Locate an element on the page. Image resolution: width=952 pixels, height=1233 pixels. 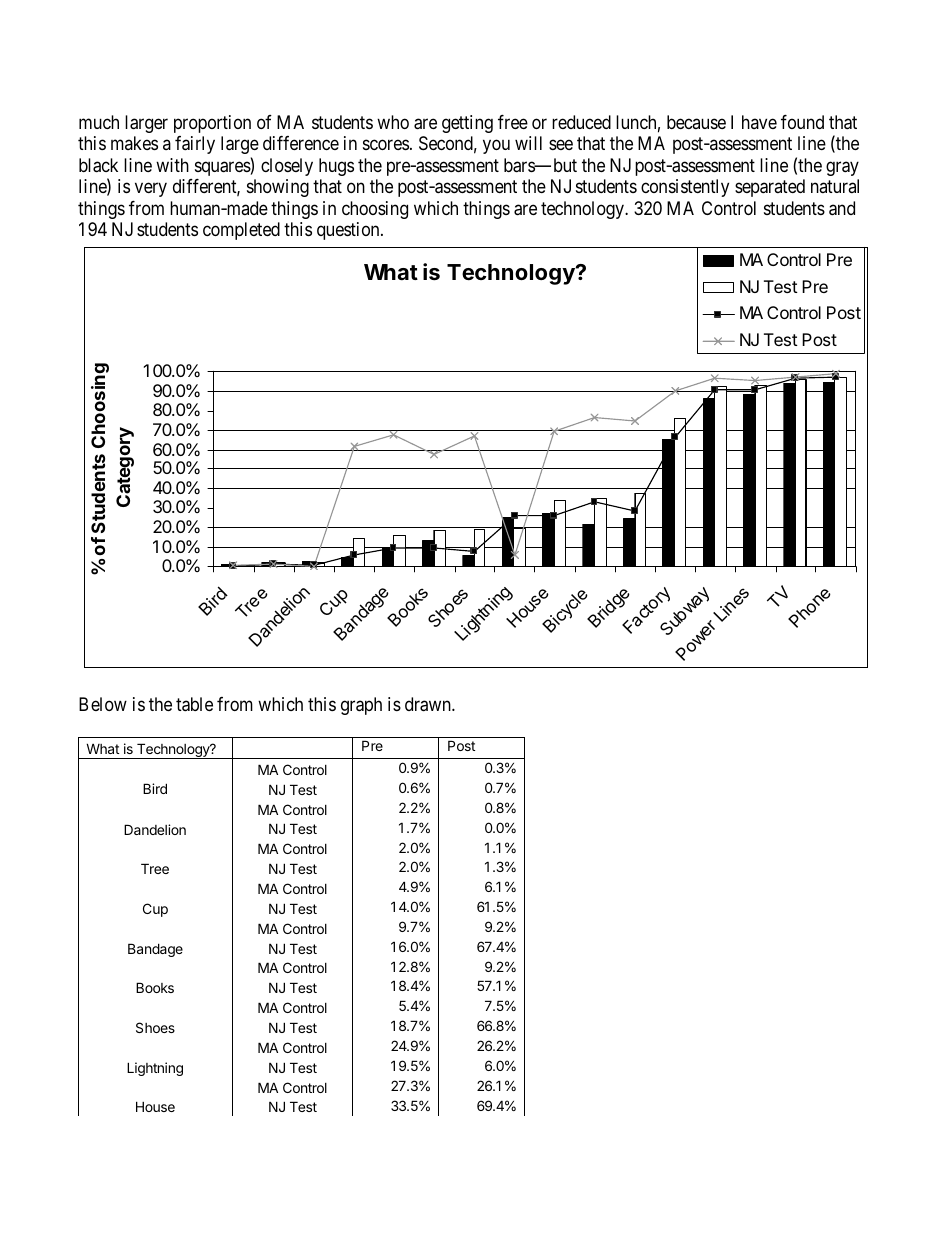
separated is located at coordinates (770, 188).
